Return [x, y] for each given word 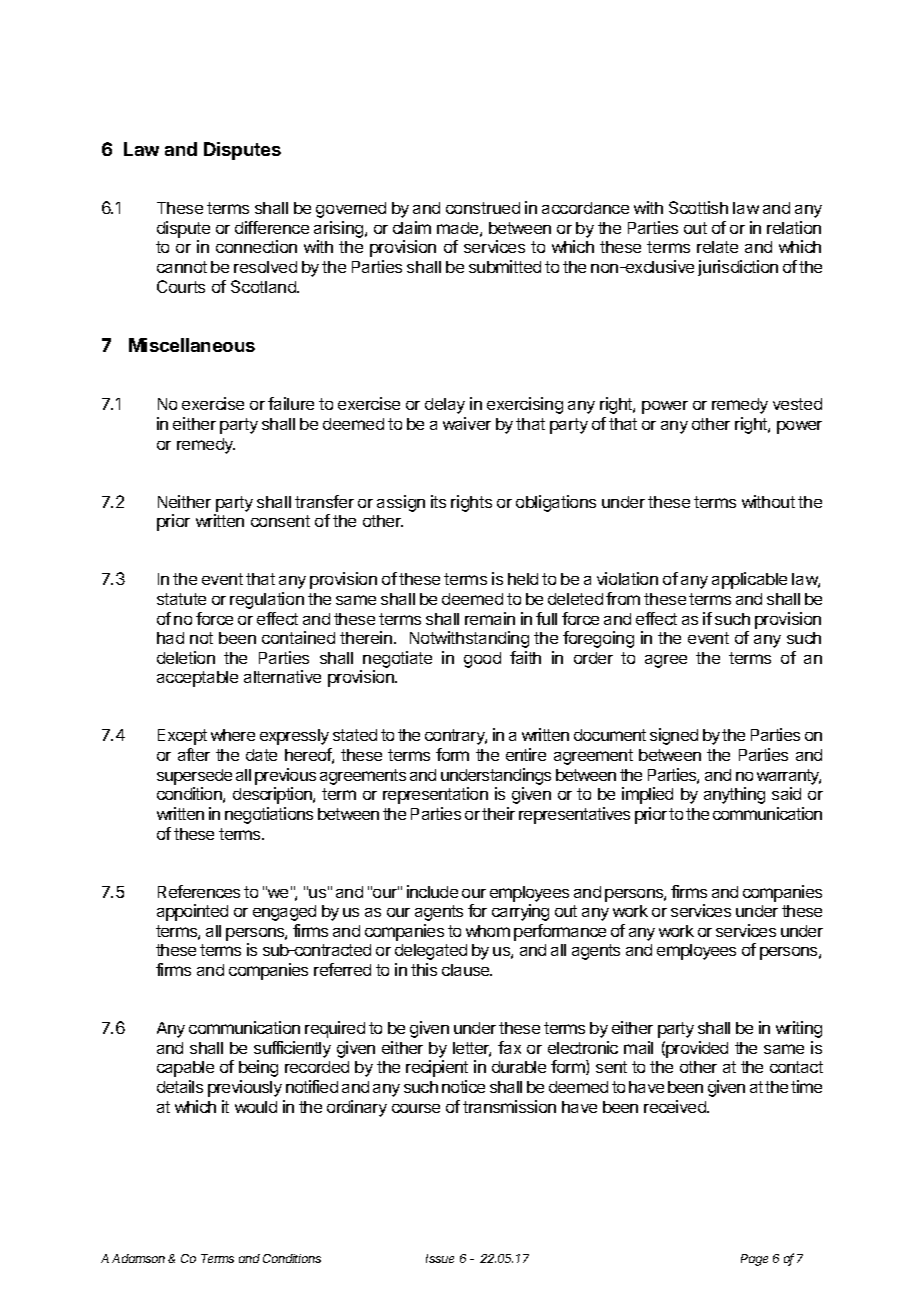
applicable [749, 580]
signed [674, 736]
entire [526, 754]
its [438, 501]
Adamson [138, 1258]
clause [467, 970]
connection [256, 246]
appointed [192, 912]
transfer [324, 501]
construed [483, 208]
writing [799, 1029]
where [233, 735]
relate [717, 247]
